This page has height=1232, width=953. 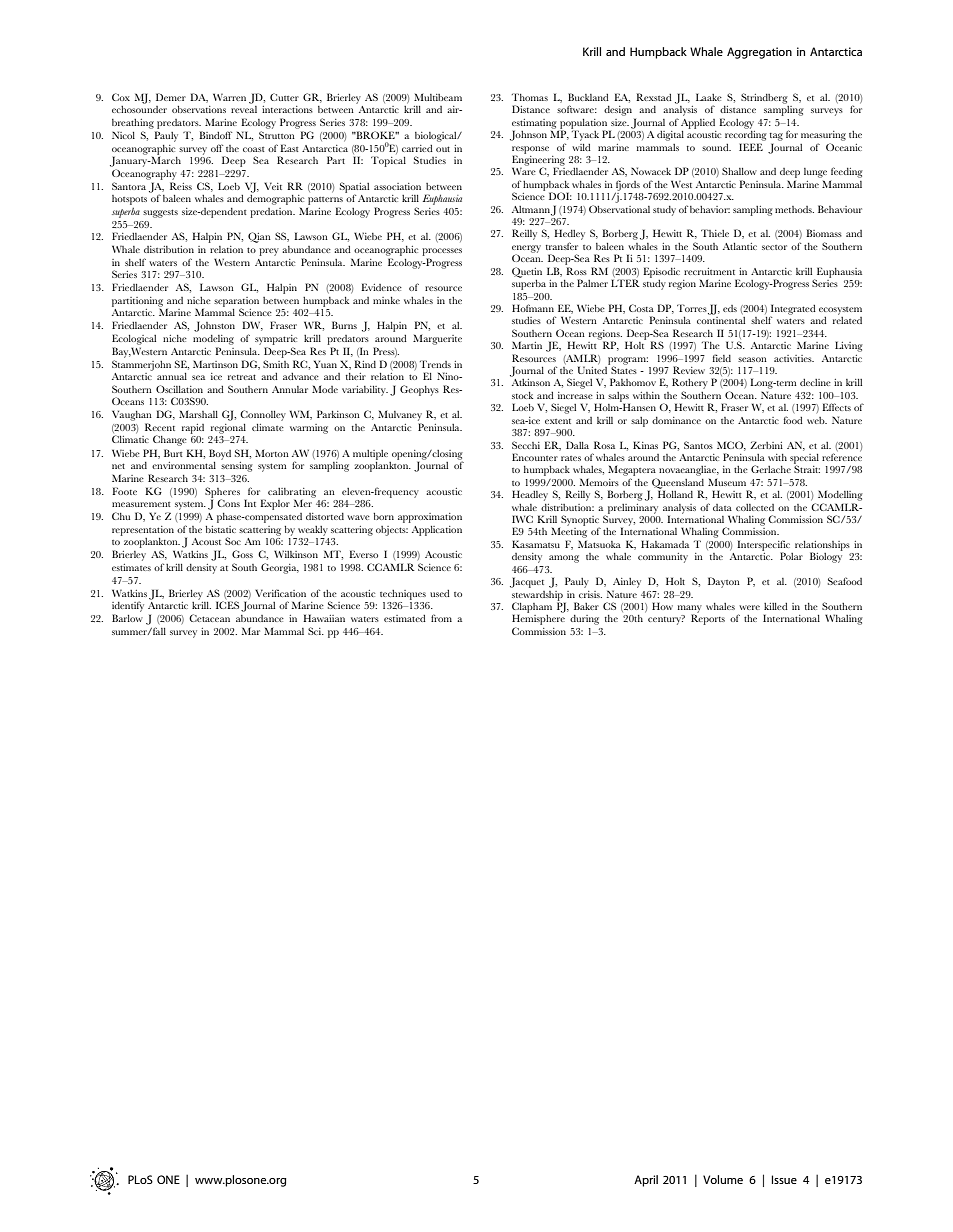 What do you see at coordinates (646, 1181) in the page?
I see `April` at bounding box center [646, 1181].
